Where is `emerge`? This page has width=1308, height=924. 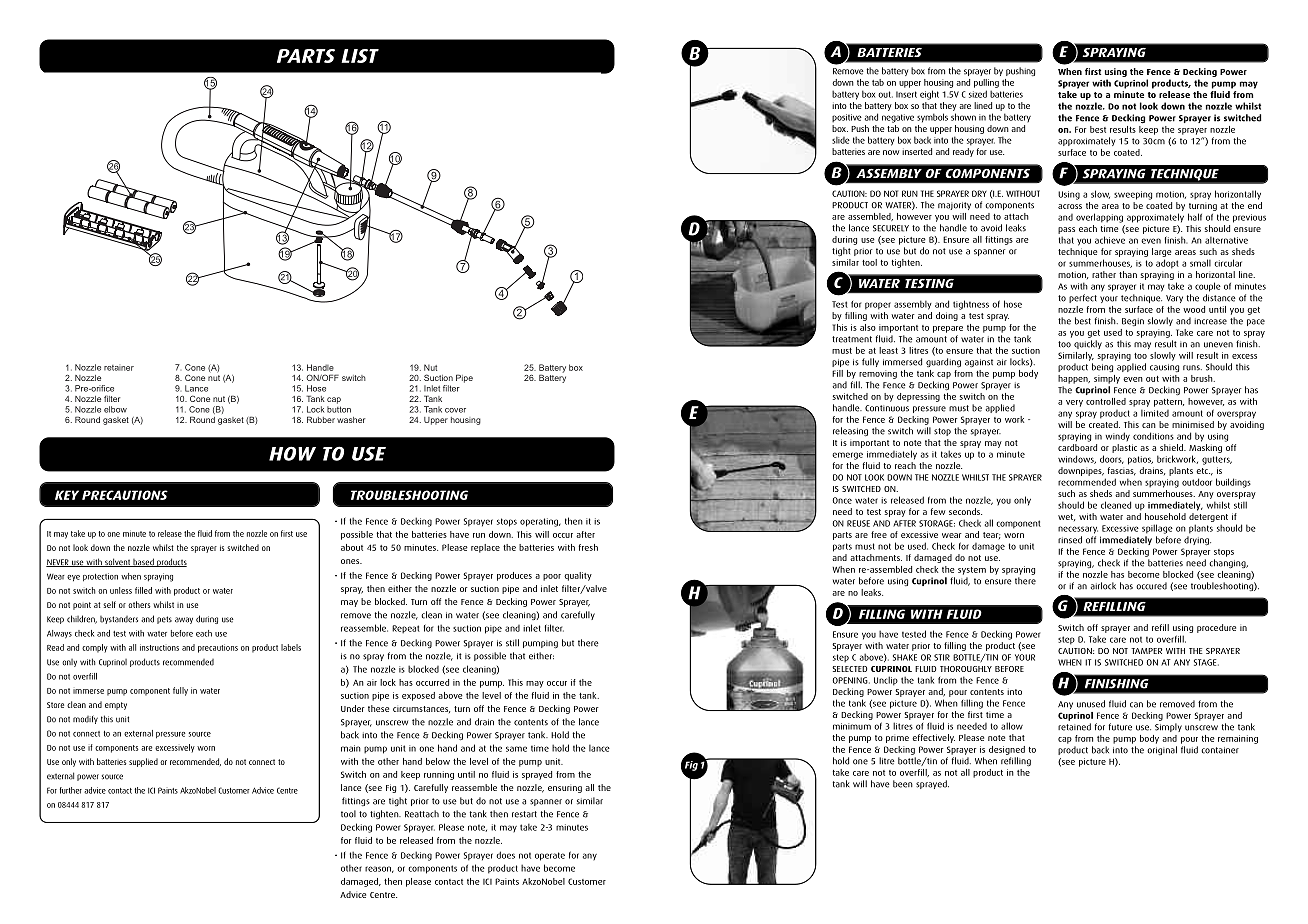
emerge is located at coordinates (847, 456).
